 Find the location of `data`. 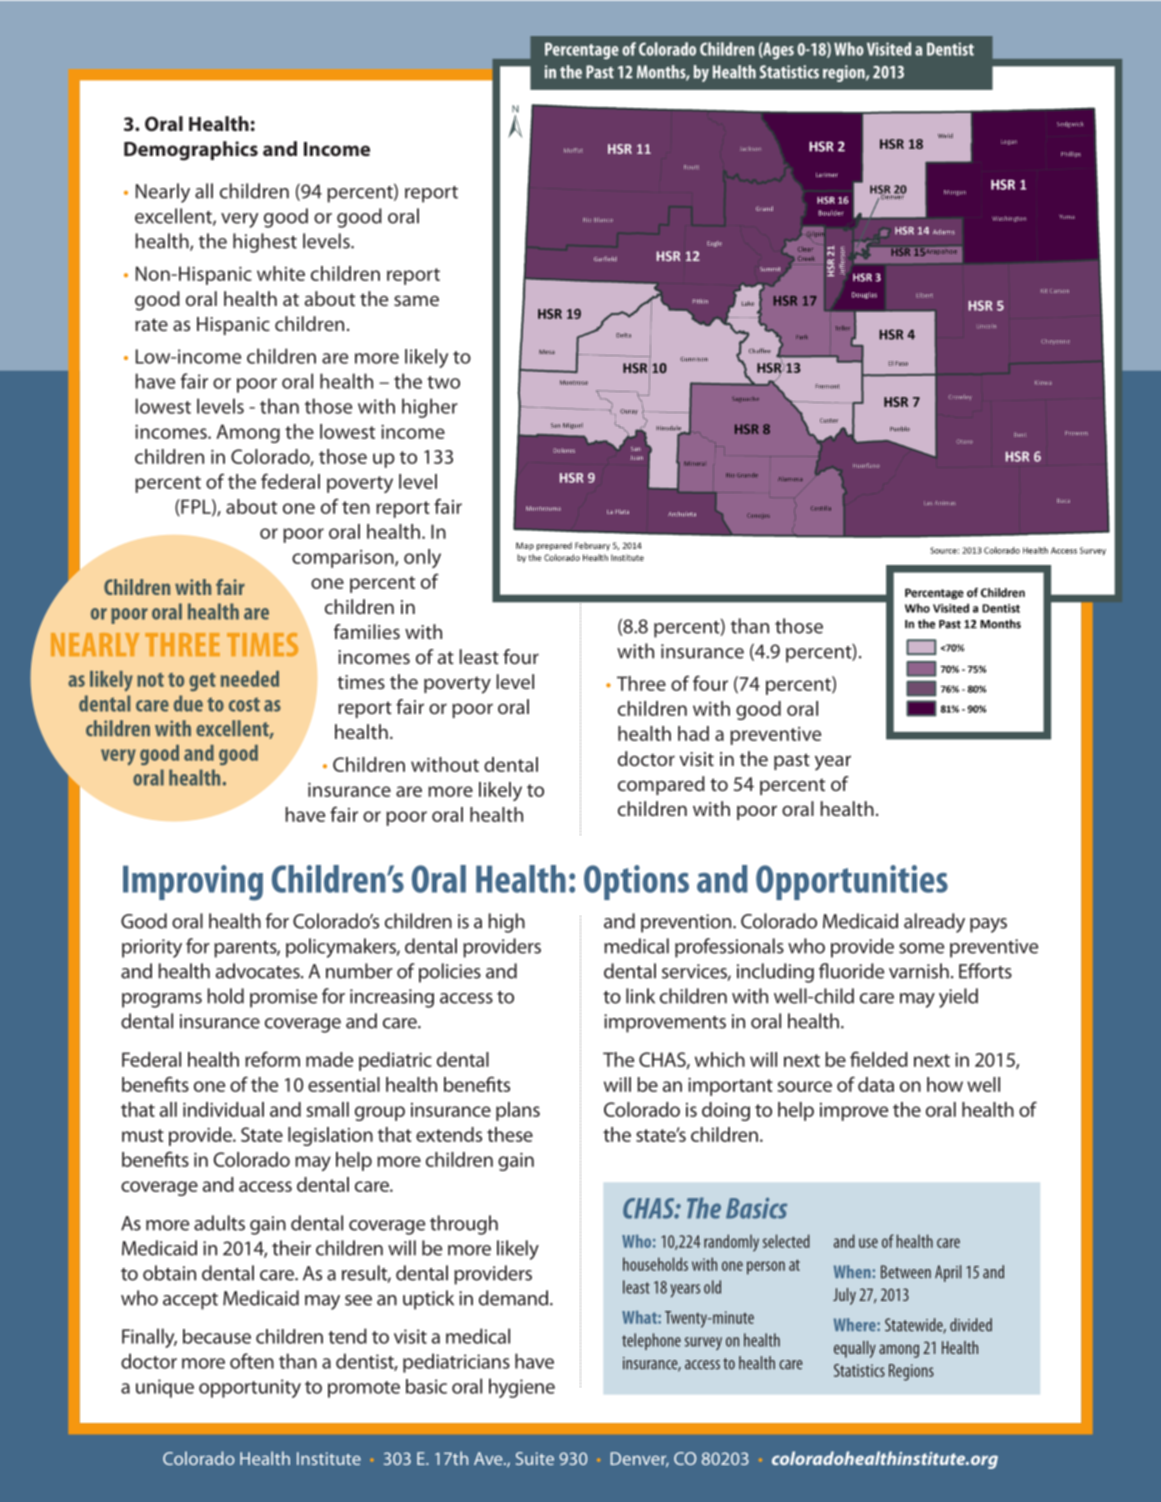

data is located at coordinates (876, 1084).
